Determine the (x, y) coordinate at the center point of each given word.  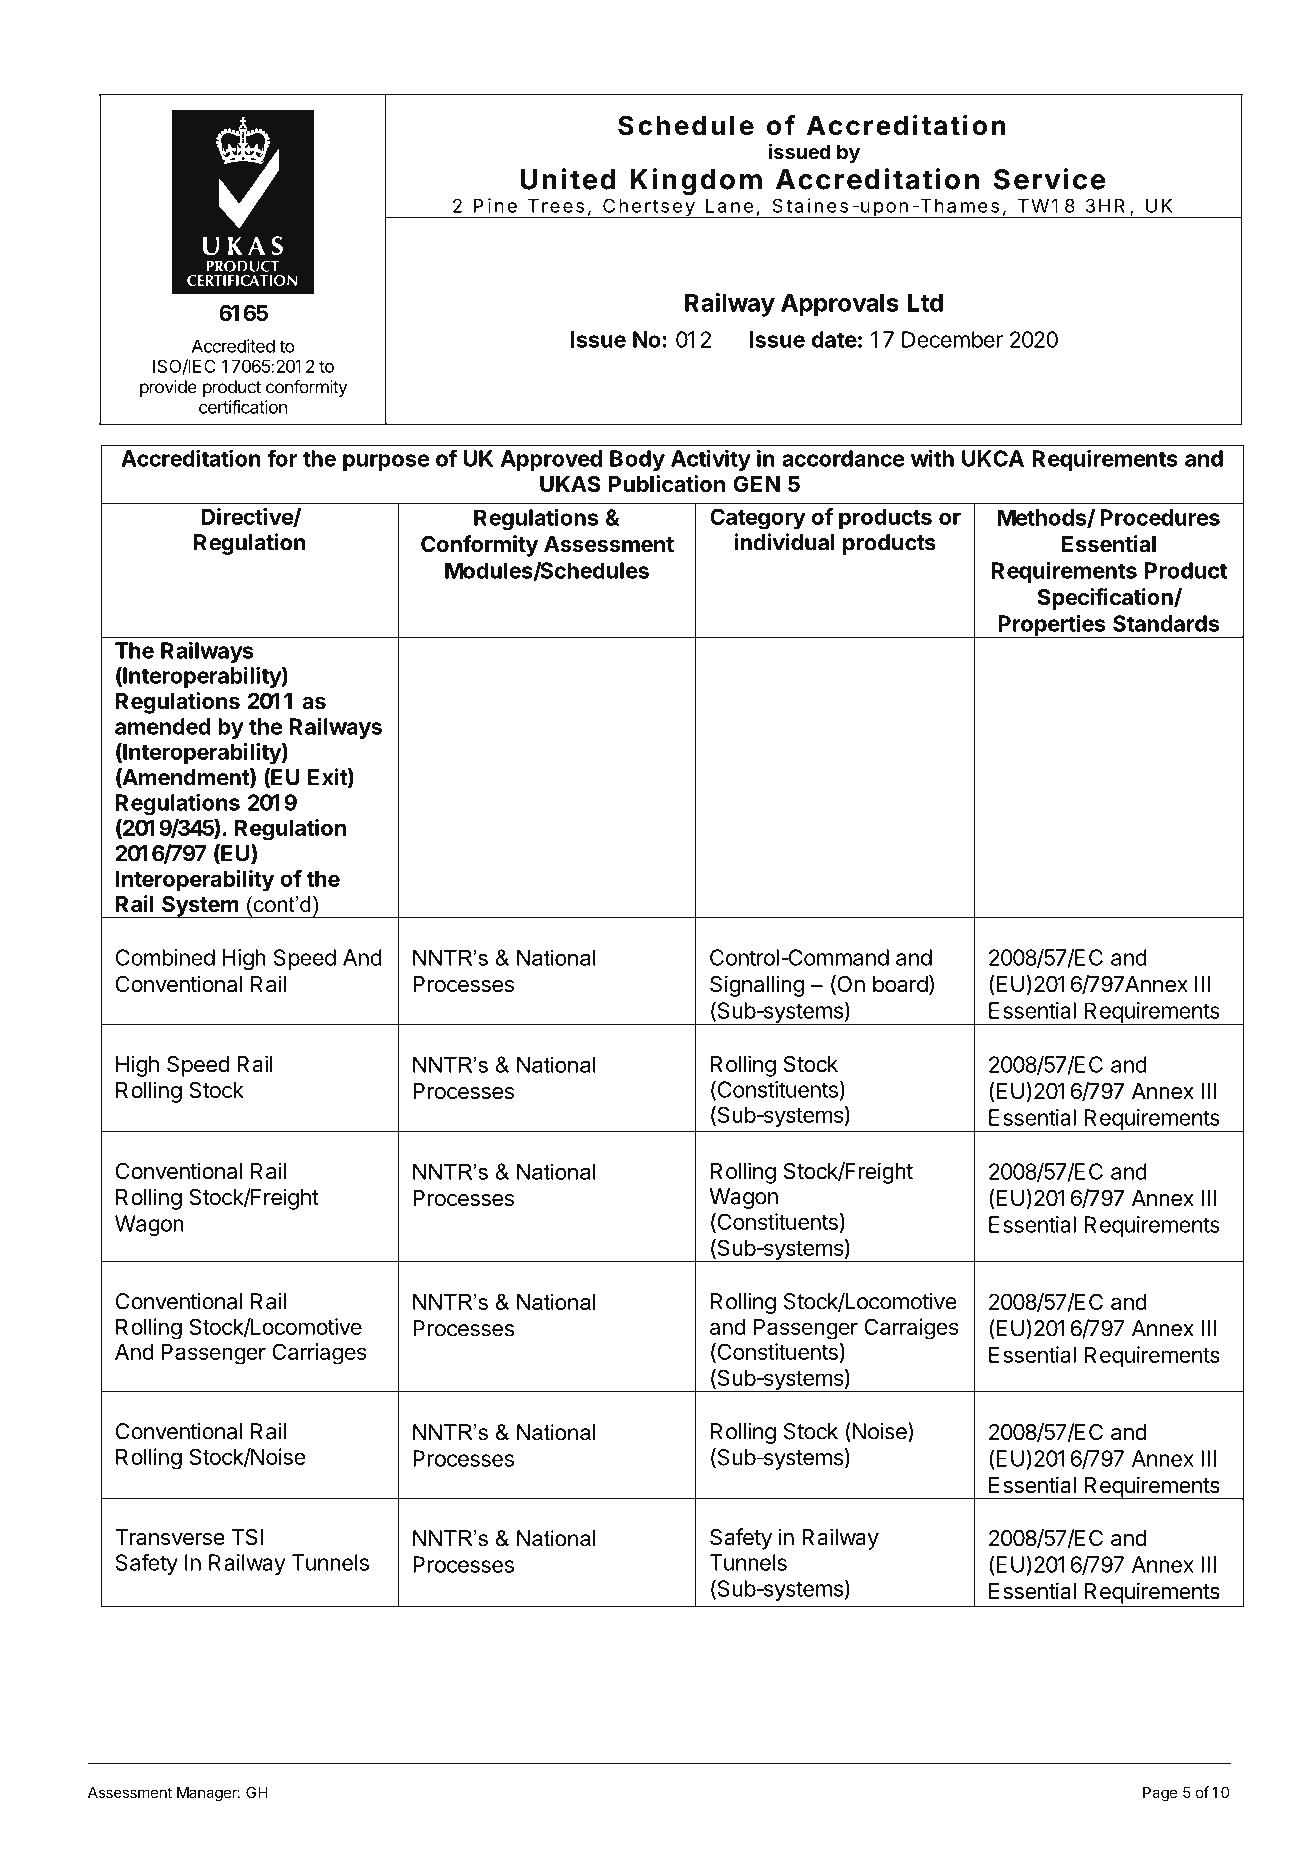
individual (784, 542)
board (900, 984)
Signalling (757, 986)
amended (163, 726)
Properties (1052, 626)
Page (1160, 1794)
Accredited (233, 346)
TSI (247, 1537)
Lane (729, 206)
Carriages (319, 1354)
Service (1049, 179)
